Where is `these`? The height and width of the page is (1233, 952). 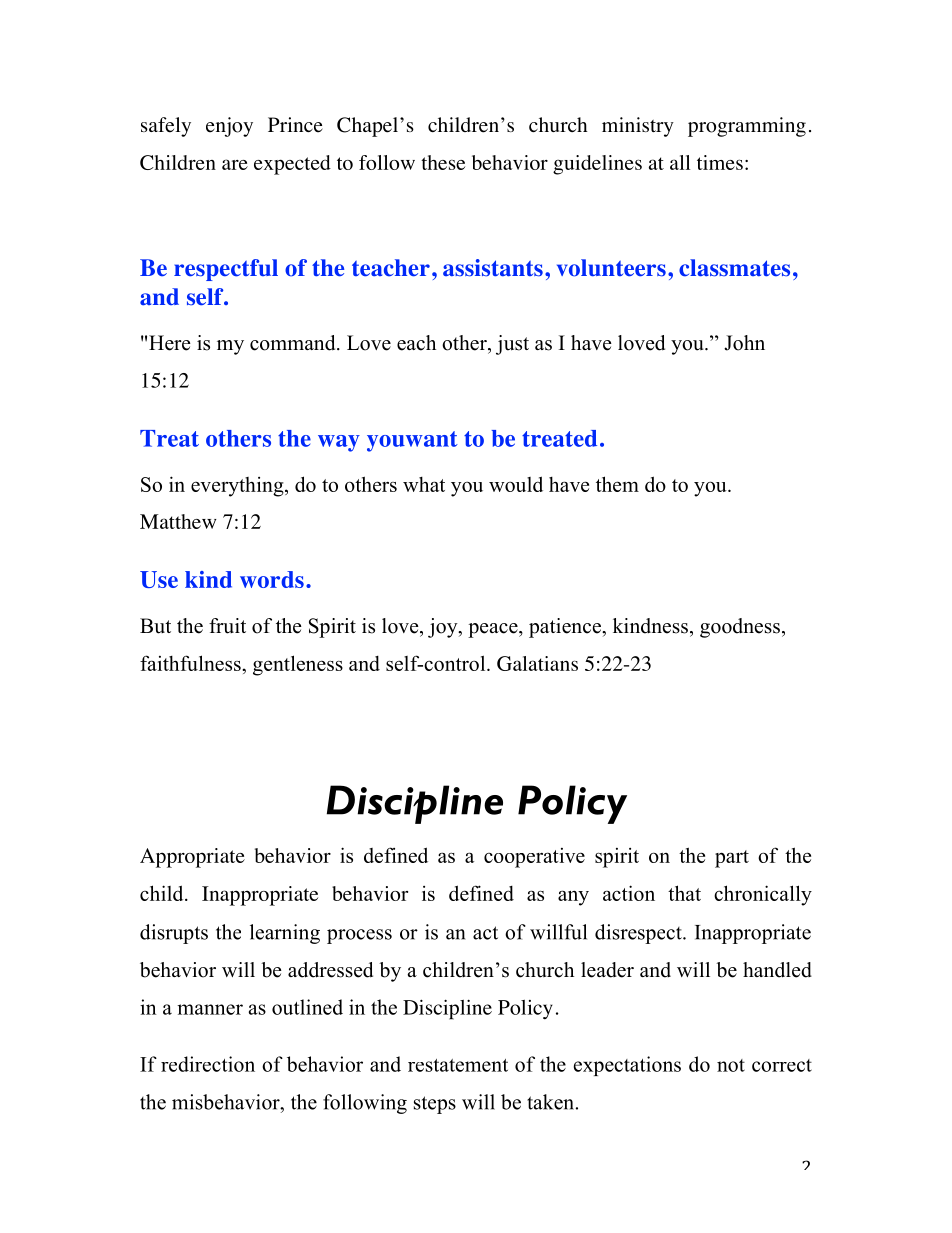 these is located at coordinates (443, 162).
